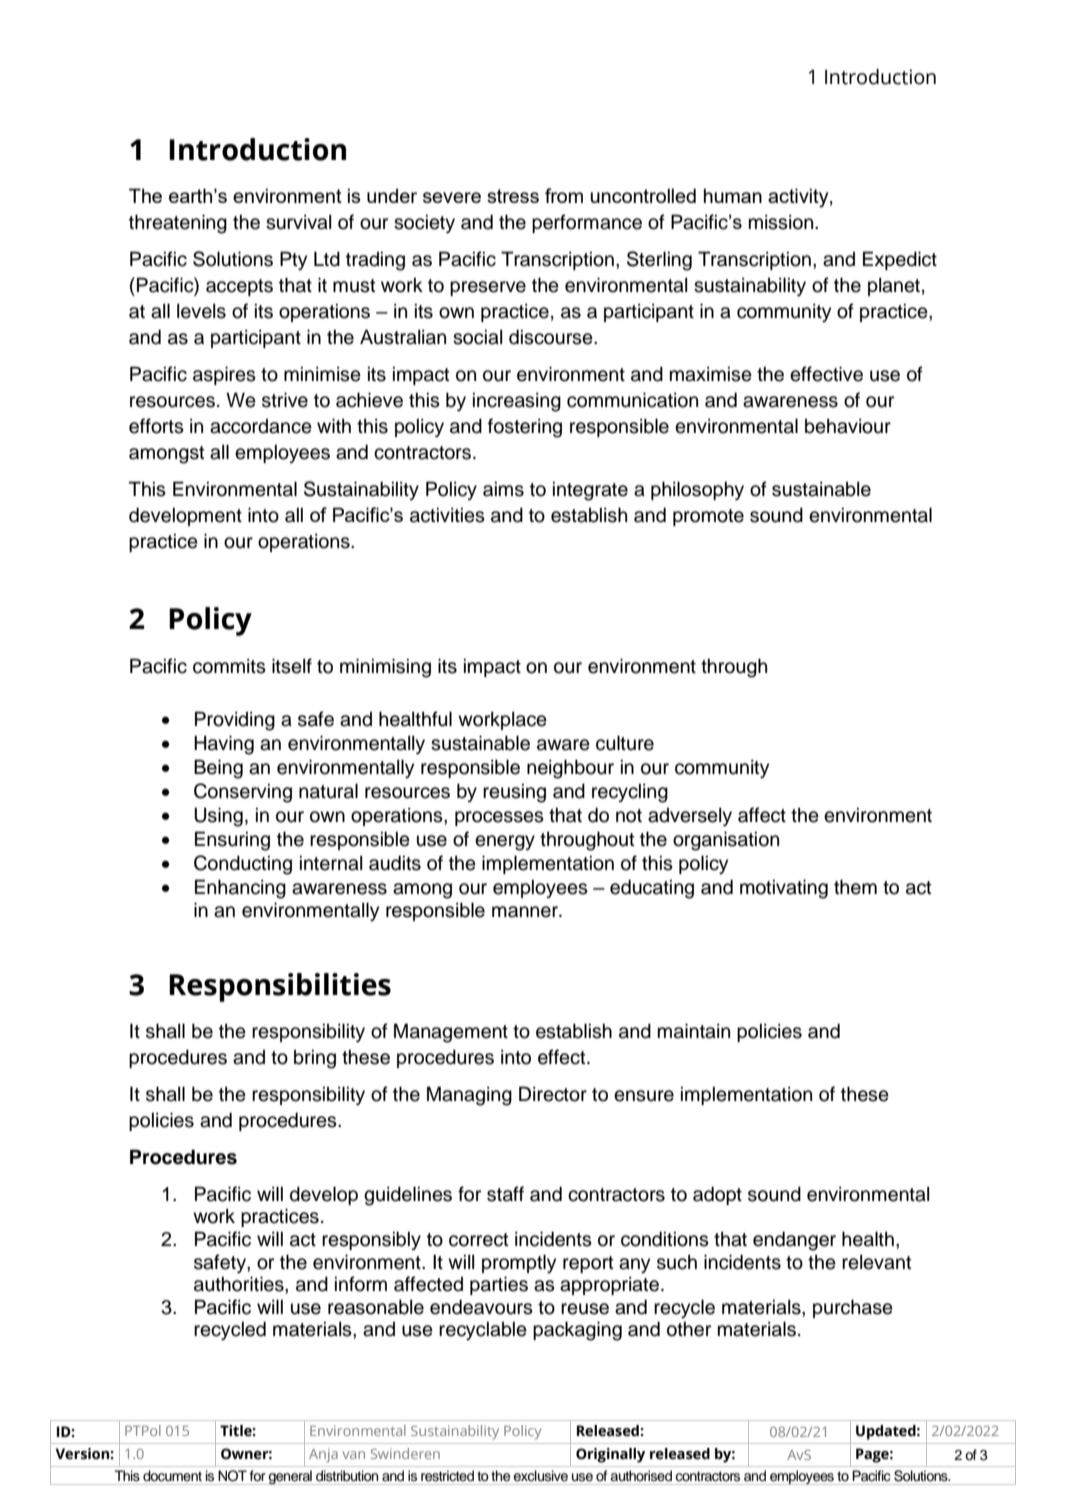 This page has width=1066, height=1508. What do you see at coordinates (794, 1241) in the page?
I see `endanger` at bounding box center [794, 1241].
